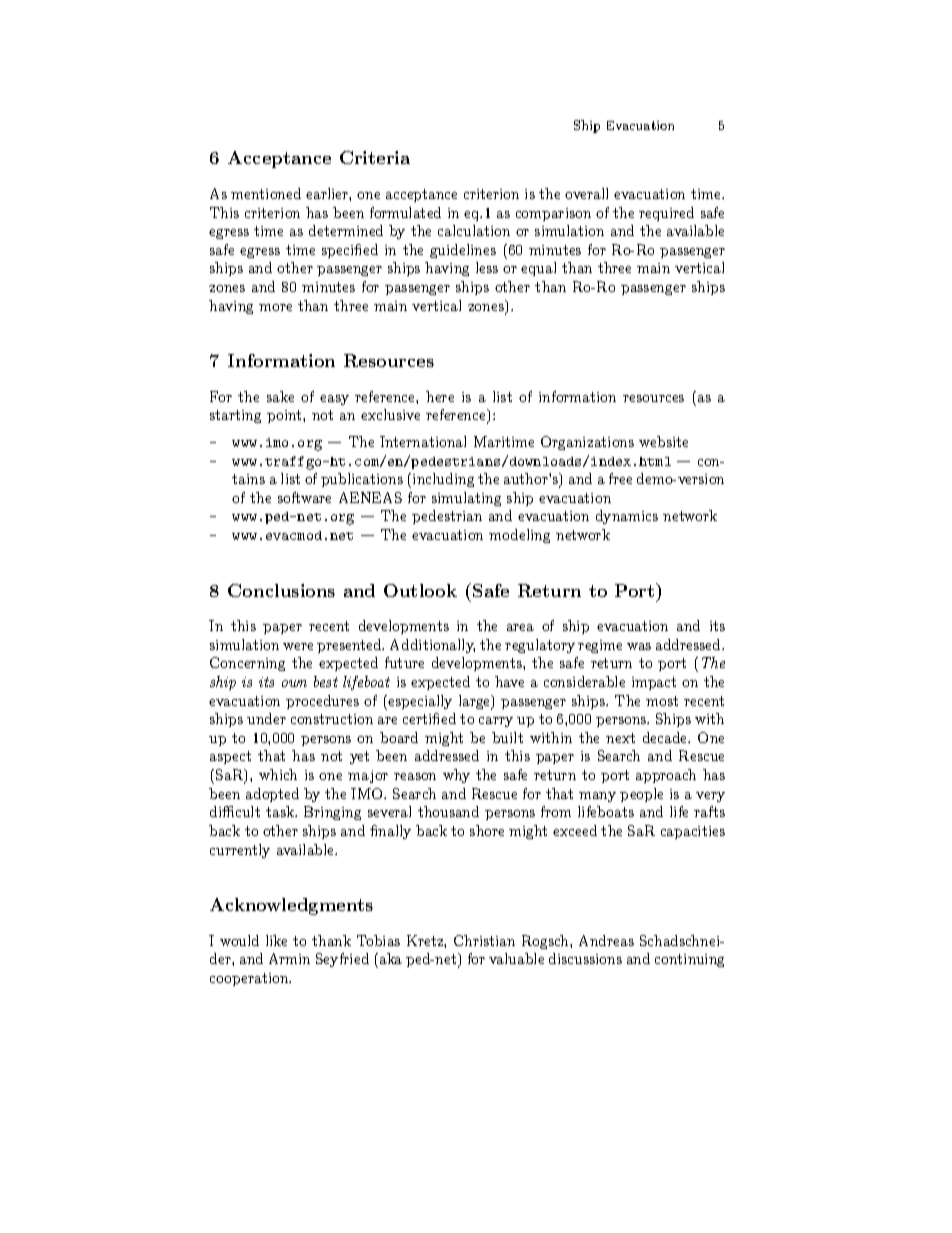  What do you see at coordinates (663, 441) in the screenshot?
I see `website` at bounding box center [663, 441].
